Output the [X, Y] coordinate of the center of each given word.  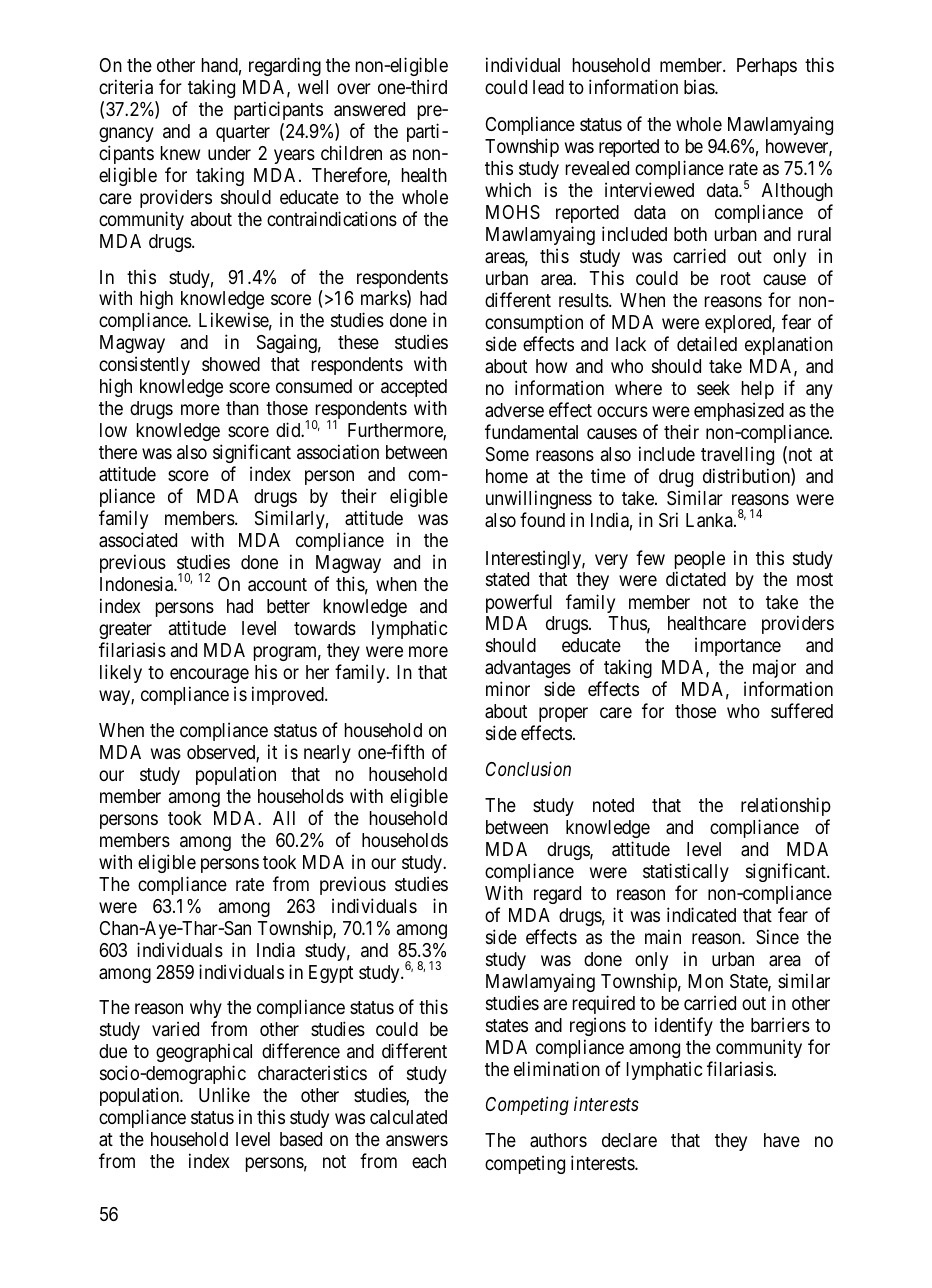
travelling [737, 455]
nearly [327, 754]
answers [417, 1141]
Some [507, 454]
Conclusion [528, 768]
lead [548, 87]
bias [700, 86]
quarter [243, 133]
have [782, 1140]
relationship [786, 806]
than [242, 408]
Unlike [224, 1094]
